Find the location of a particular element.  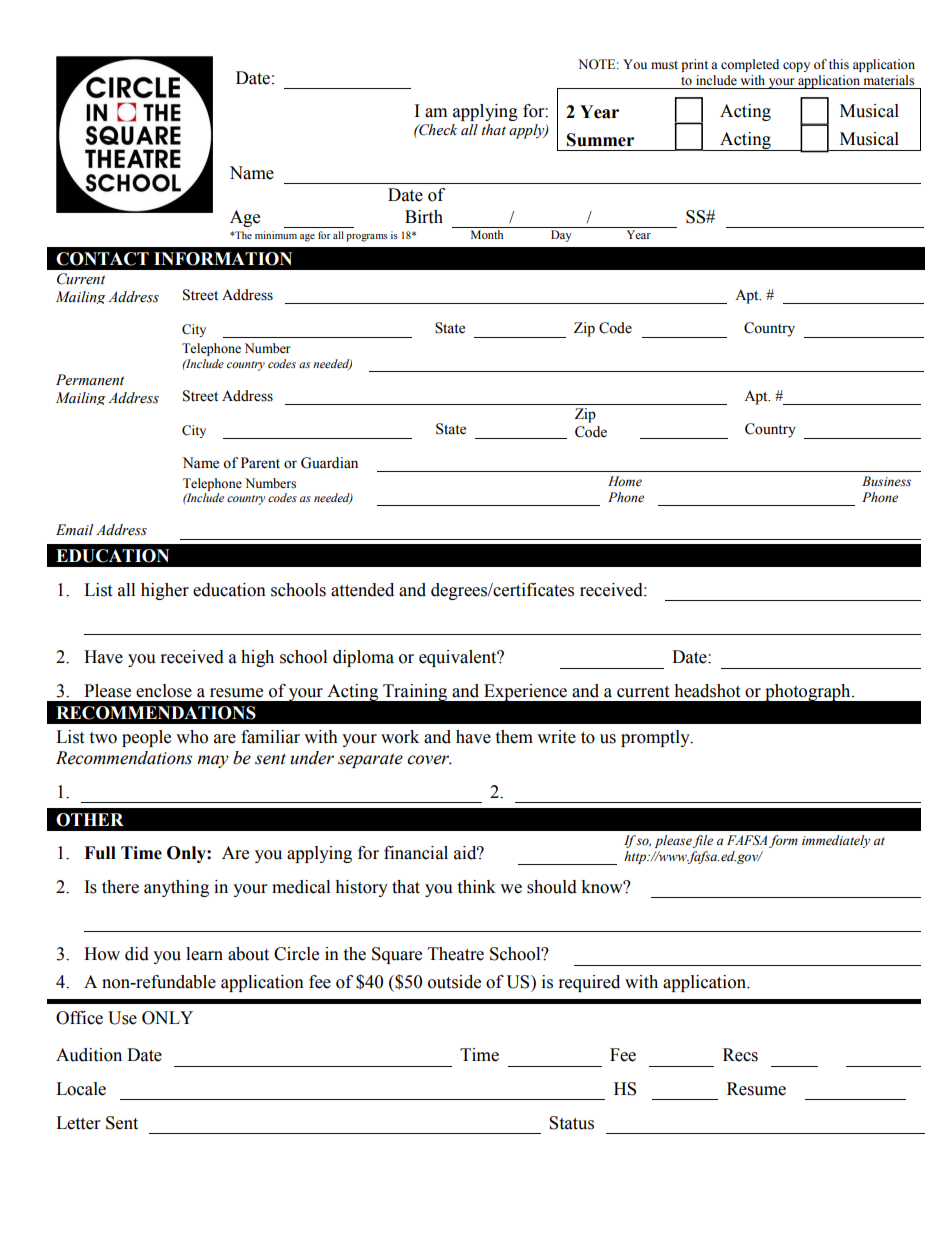

Check is located at coordinates (437, 130).
